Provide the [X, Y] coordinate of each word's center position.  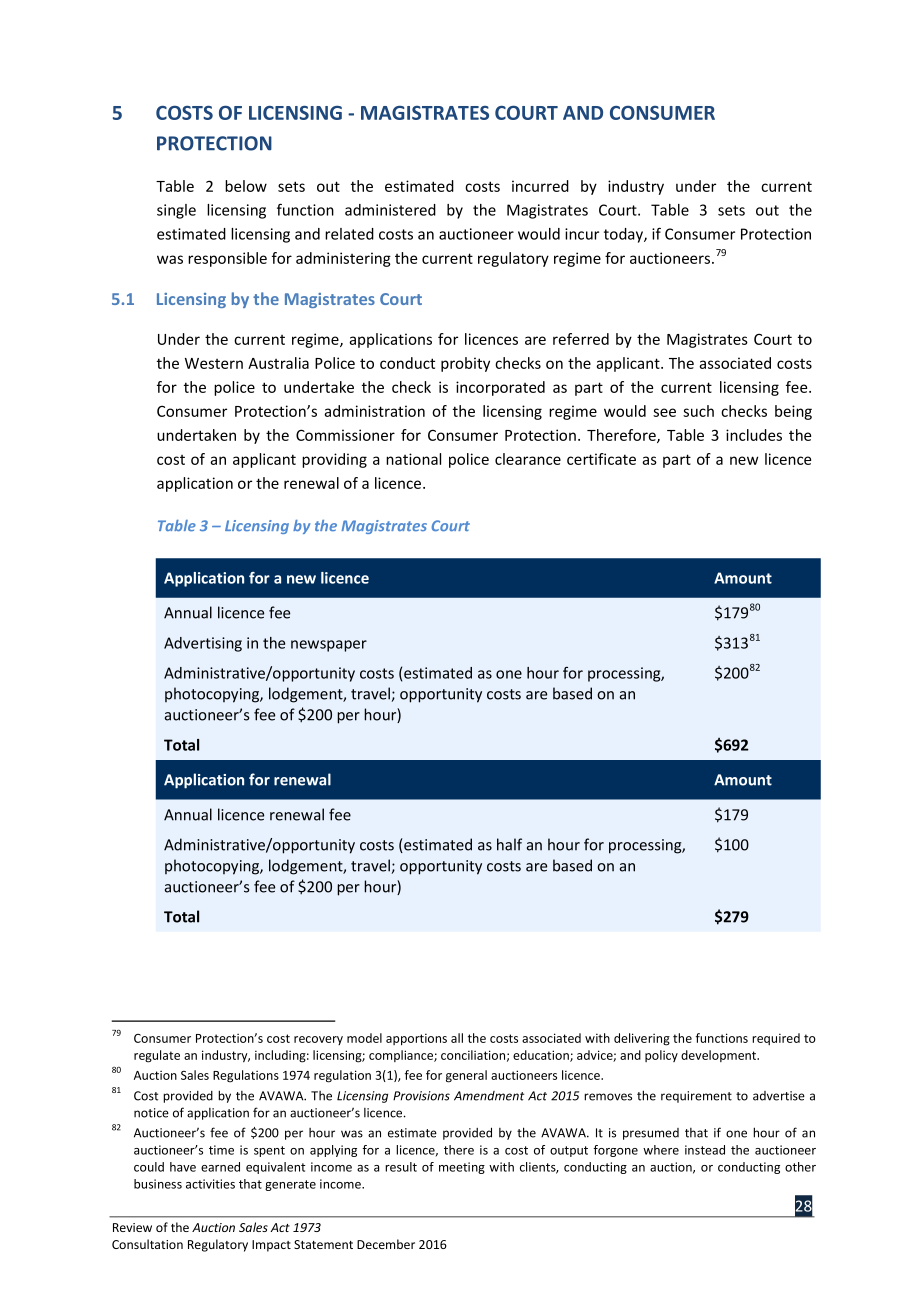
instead [705, 1150]
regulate [157, 1056]
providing [334, 460]
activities [210, 1184]
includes [754, 435]
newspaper [329, 646]
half [509, 844]
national [413, 459]
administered [390, 210]
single [176, 211]
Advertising [203, 644]
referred [581, 339]
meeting [462, 1168]
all [457, 1038]
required [776, 1039]
